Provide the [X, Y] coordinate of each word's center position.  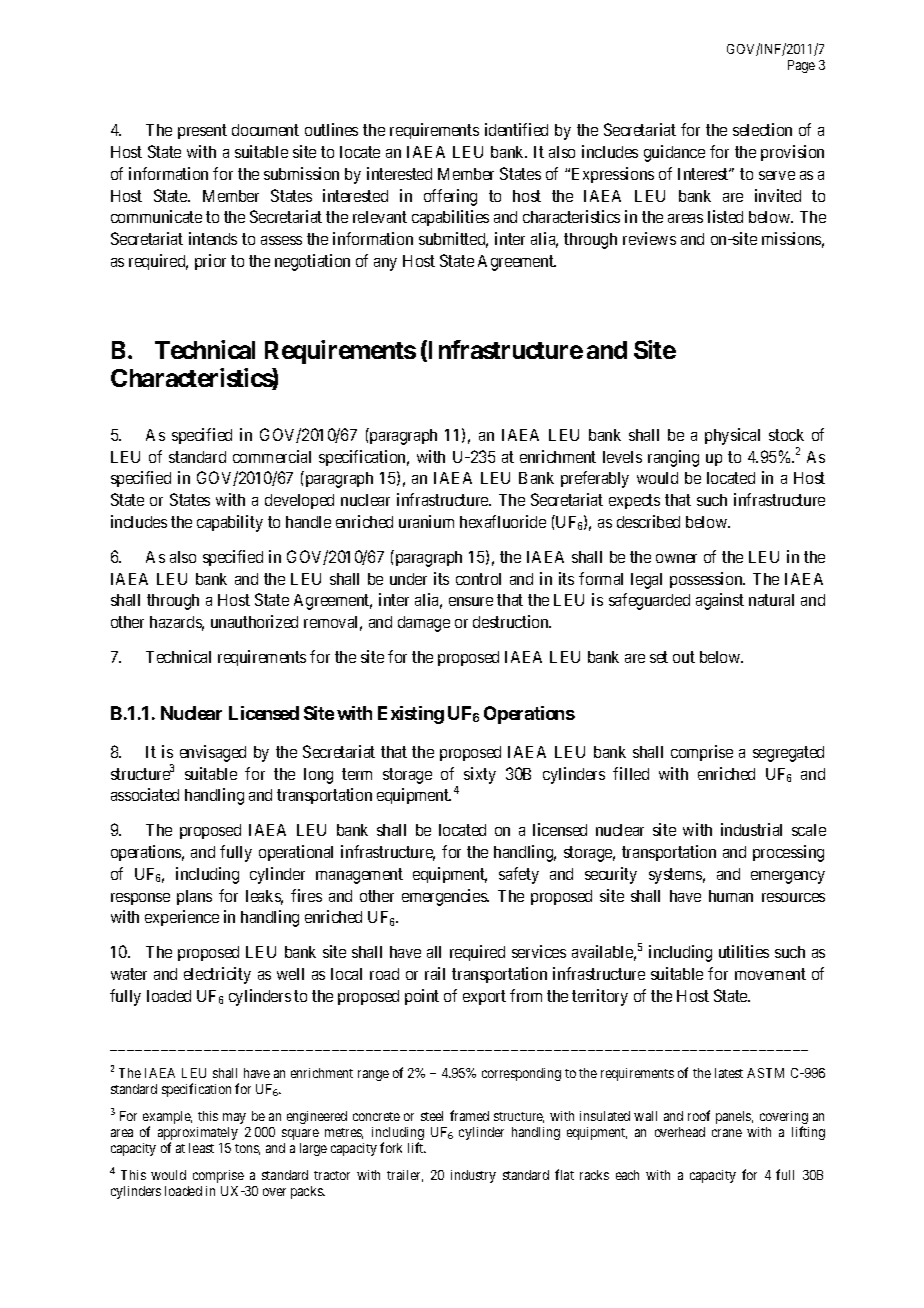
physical [732, 436]
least [201, 1148]
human [731, 896]
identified [516, 129]
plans [194, 897]
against [720, 601]
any [385, 264]
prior [210, 262]
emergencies [445, 897]
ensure [471, 601]
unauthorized [254, 621]
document [265, 130]
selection [762, 129]
